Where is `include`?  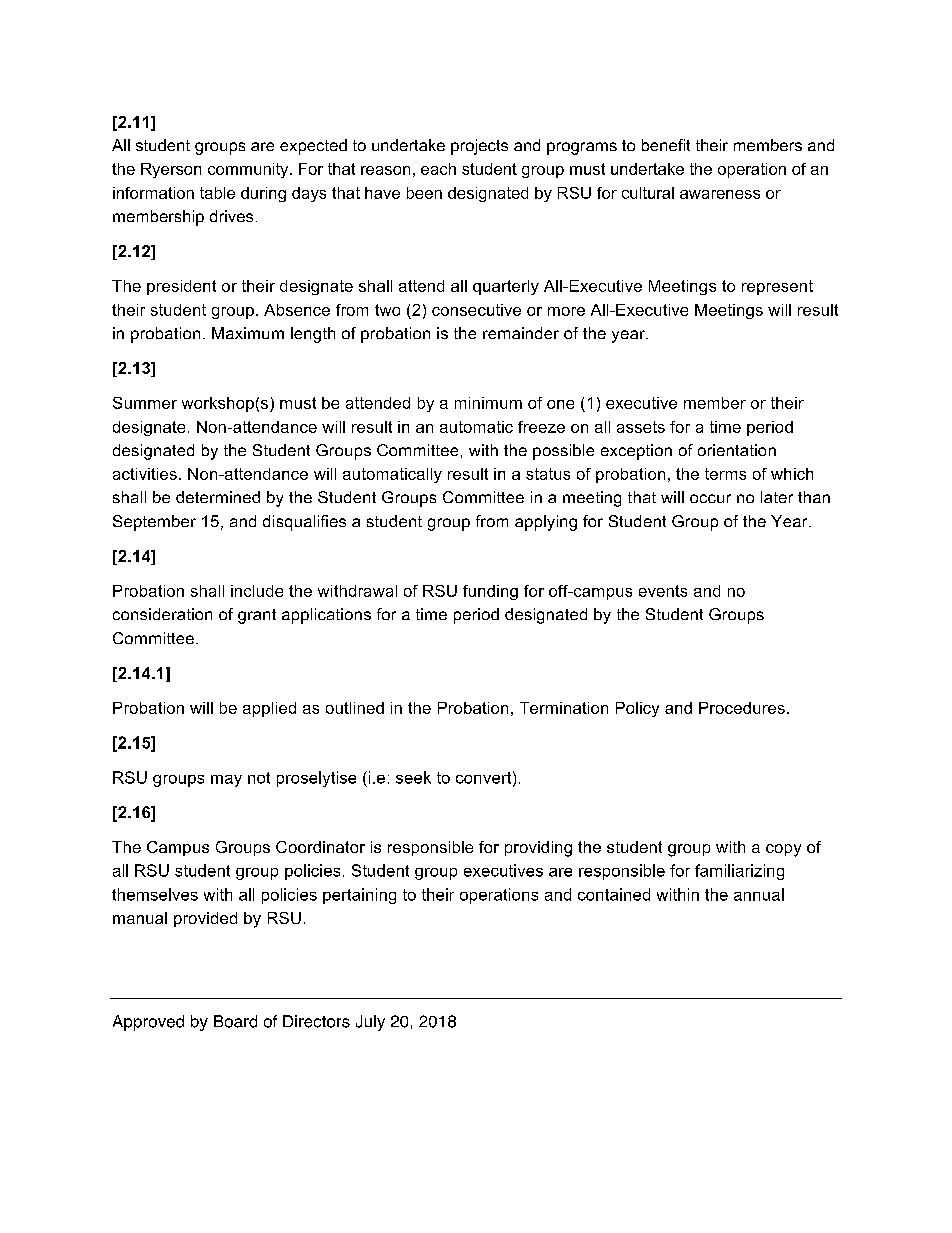 include is located at coordinates (257, 591).
